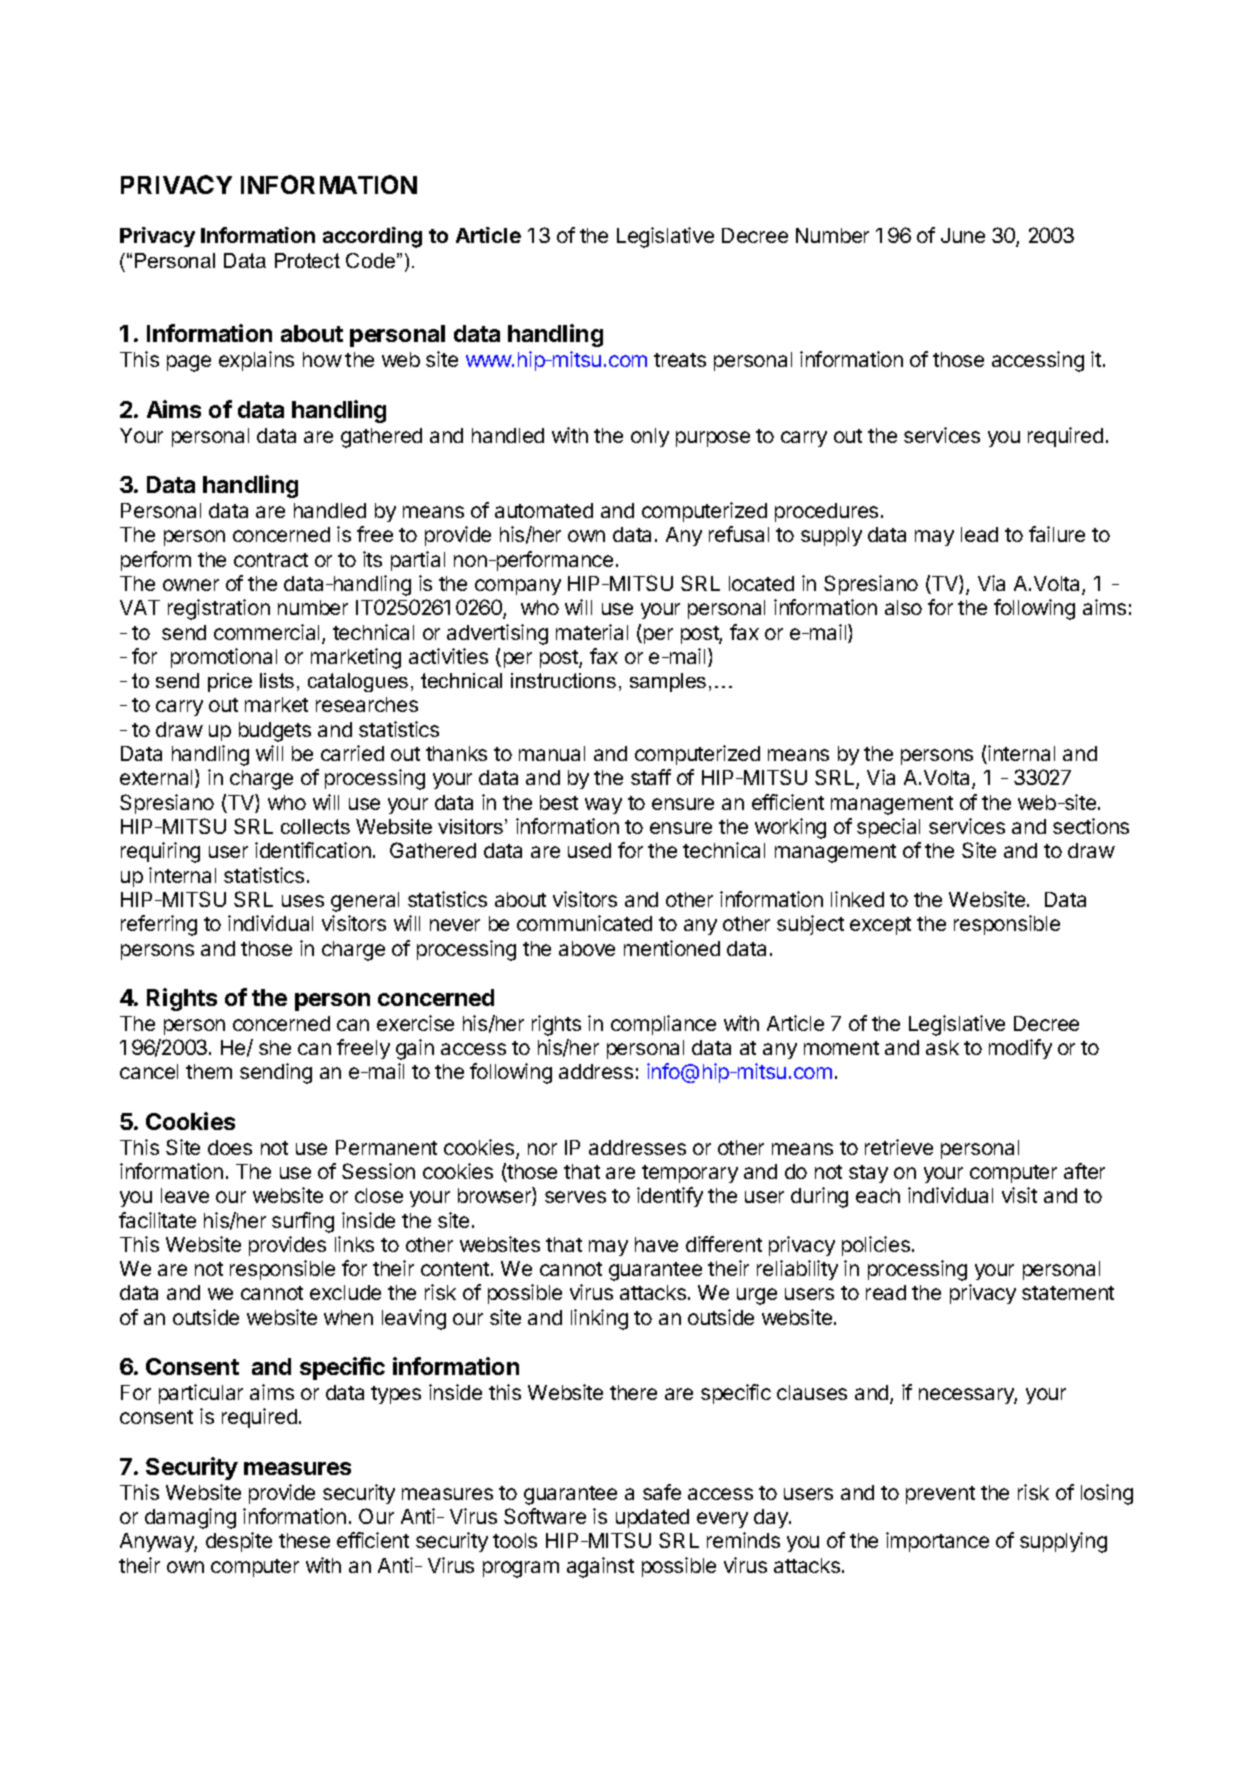  Describe the element at coordinates (680, 360) in the image. I see `treats` at that location.
